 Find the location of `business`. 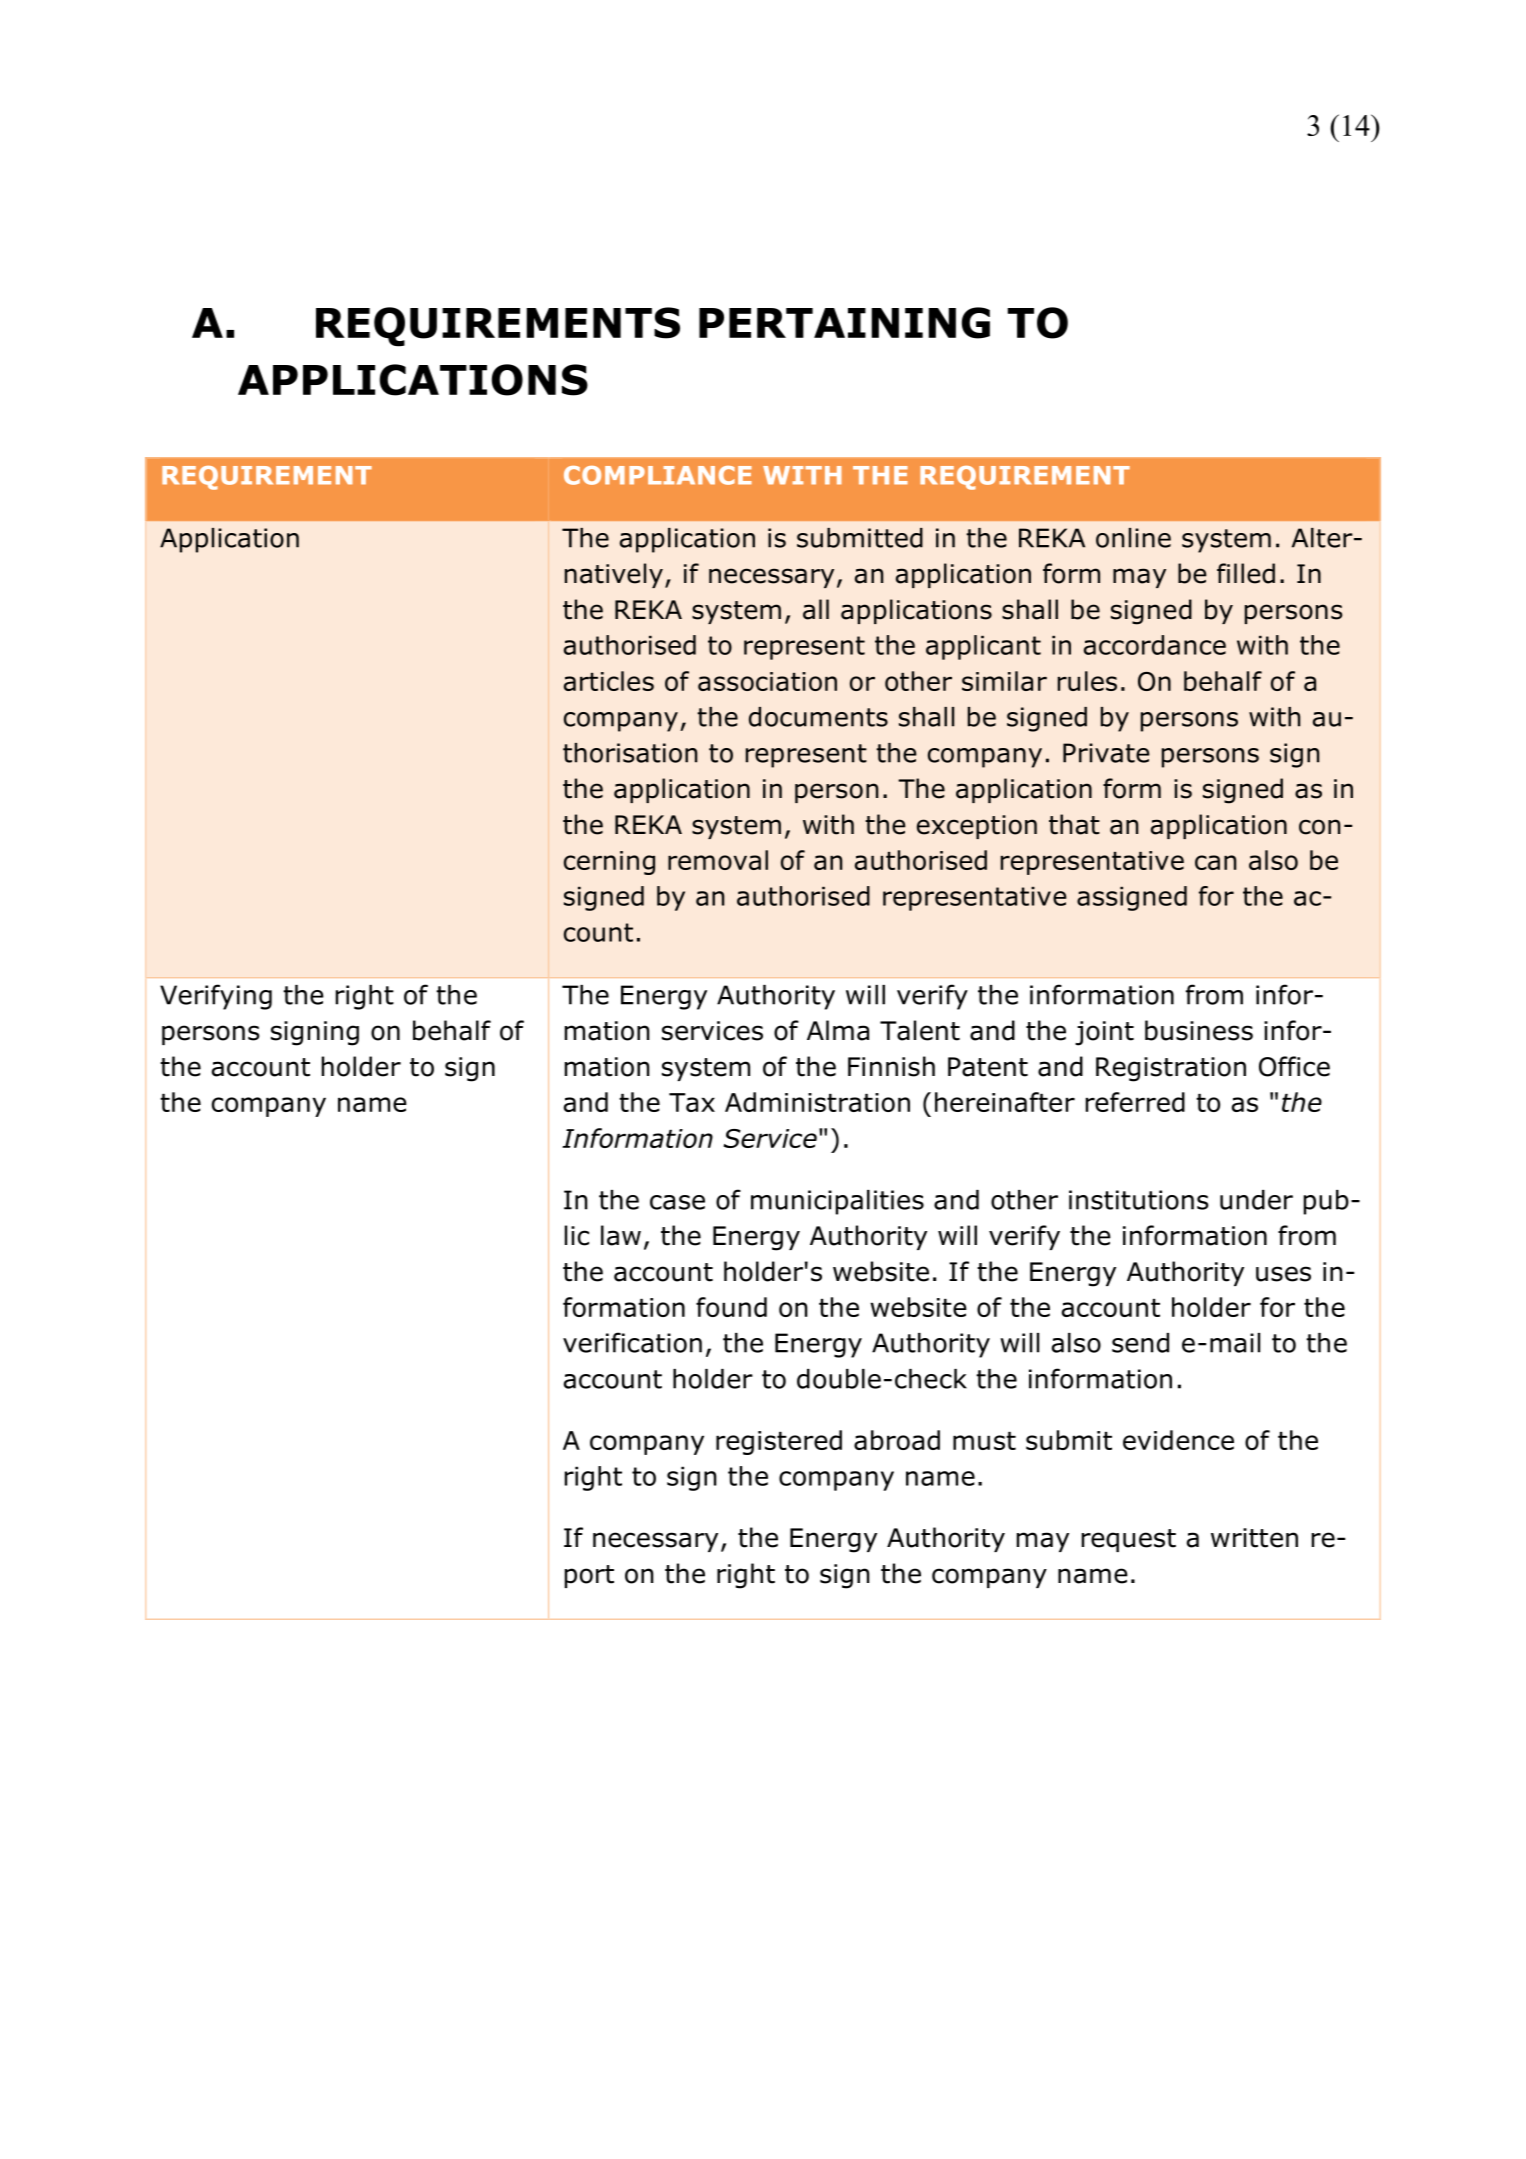

business is located at coordinates (1199, 1030).
